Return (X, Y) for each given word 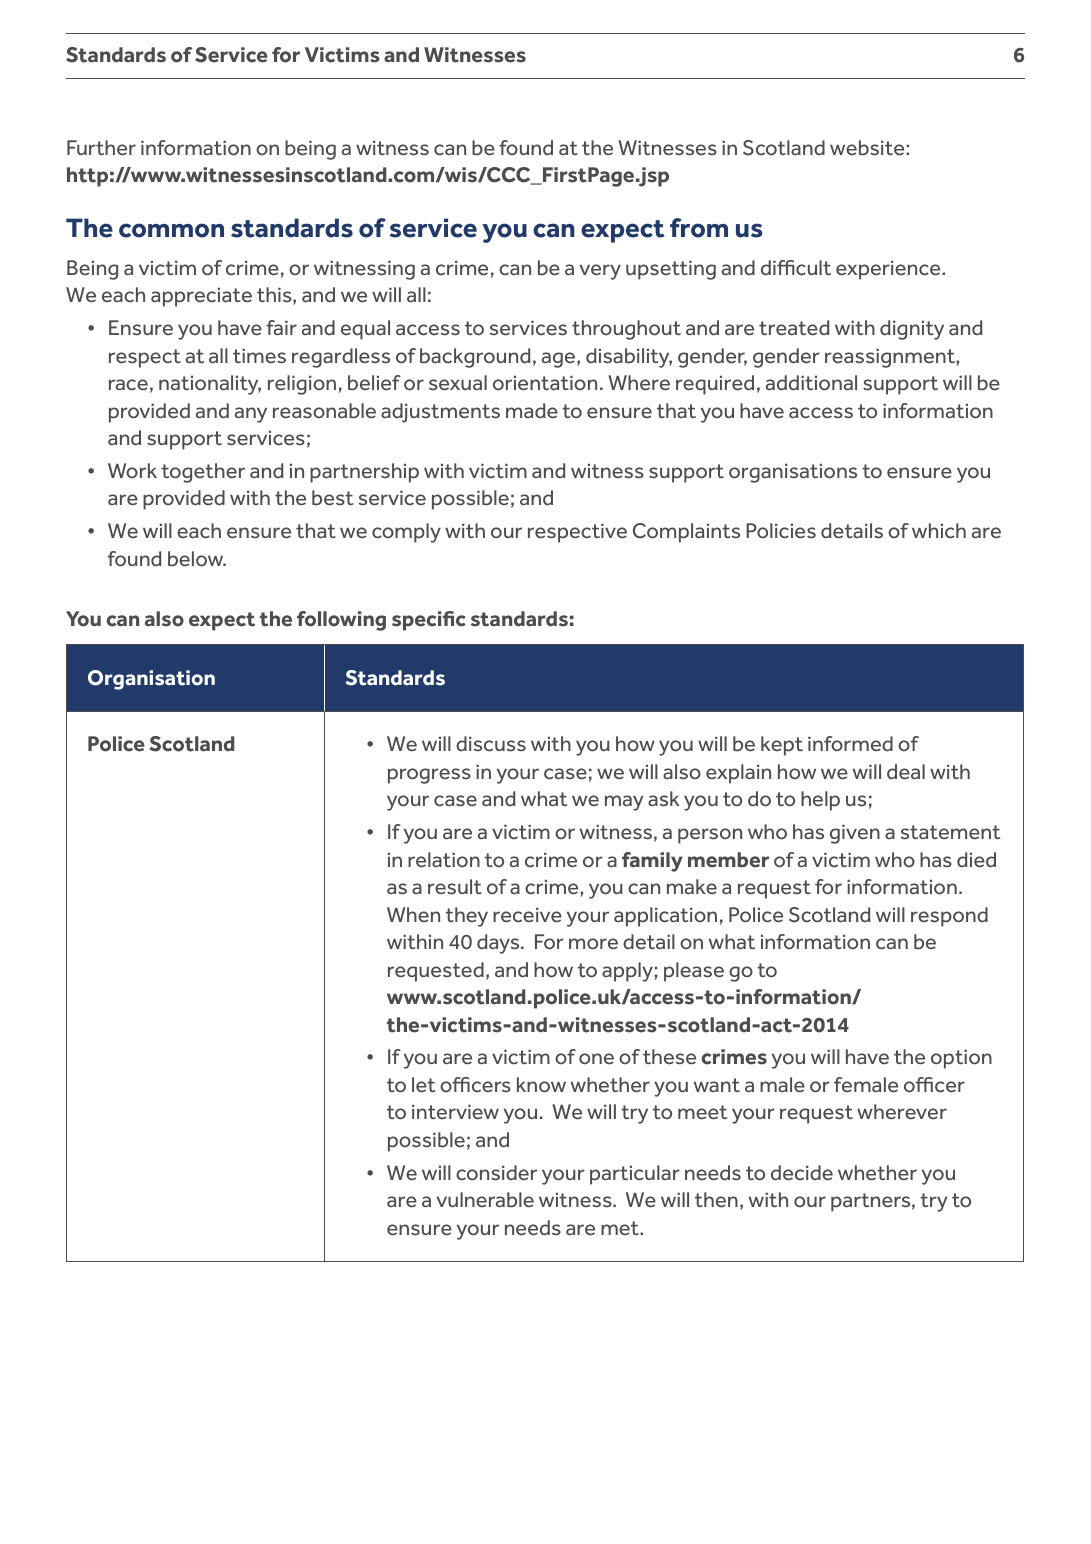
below (197, 559)
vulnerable (485, 1200)
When (413, 915)
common (171, 230)
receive (527, 915)
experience (889, 270)
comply (406, 533)
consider (496, 1173)
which (939, 531)
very (600, 272)
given (855, 834)
